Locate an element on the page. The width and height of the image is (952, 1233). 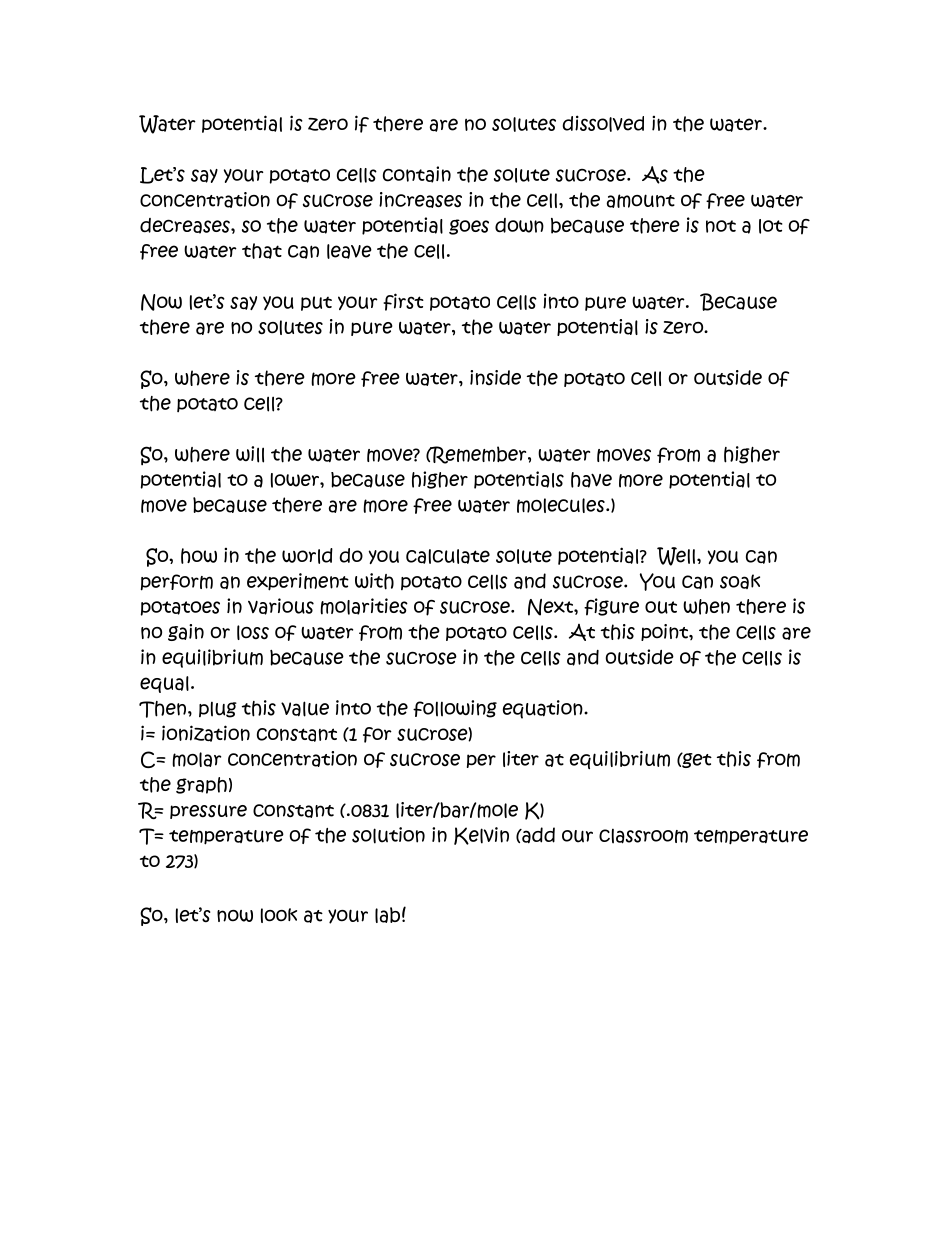
decreases is located at coordinates (186, 226).
